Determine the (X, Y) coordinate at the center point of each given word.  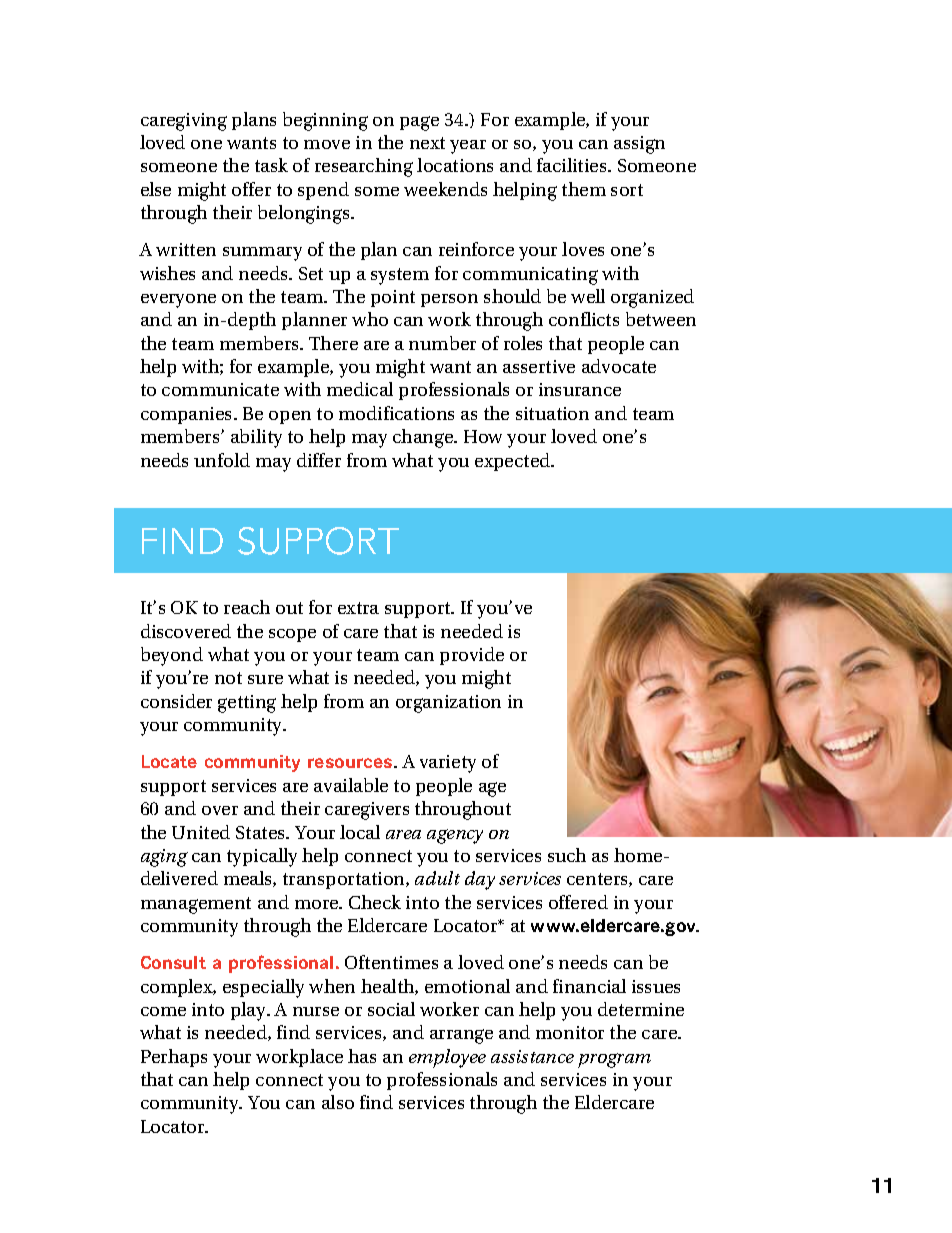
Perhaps (174, 1058)
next (427, 143)
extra (358, 608)
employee (447, 1058)
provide (472, 656)
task (271, 165)
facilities (573, 165)
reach (247, 607)
